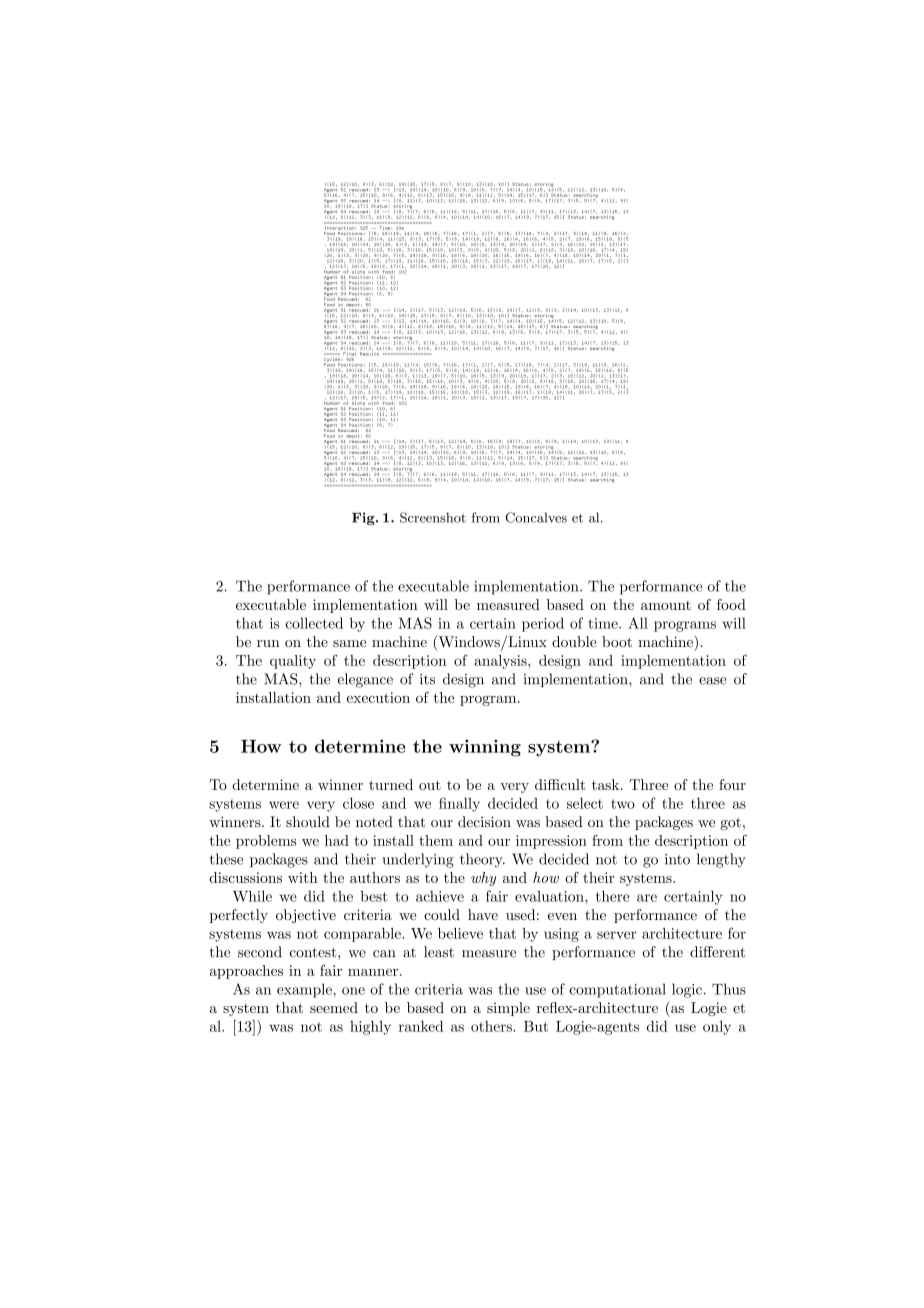  Describe the element at coordinates (364, 518) in the page. I see `Fig` at that location.
